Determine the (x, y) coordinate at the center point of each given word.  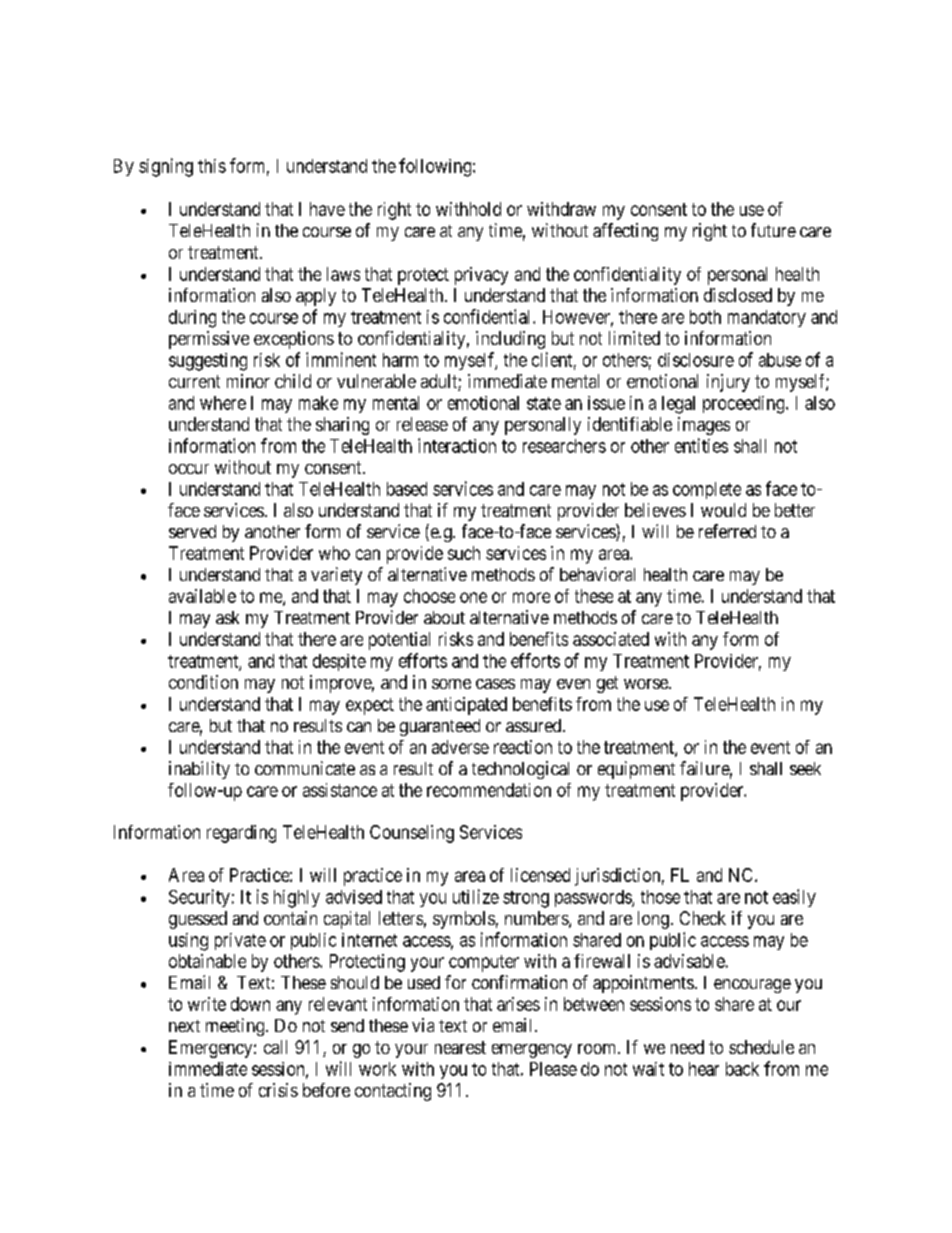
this (212, 166)
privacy (481, 276)
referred (727, 531)
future (773, 230)
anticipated (466, 706)
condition (203, 682)
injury (728, 383)
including (510, 340)
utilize (476, 896)
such (464, 553)
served (192, 531)
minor (248, 381)
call (275, 1047)
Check (703, 918)
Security (199, 898)
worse (647, 684)
